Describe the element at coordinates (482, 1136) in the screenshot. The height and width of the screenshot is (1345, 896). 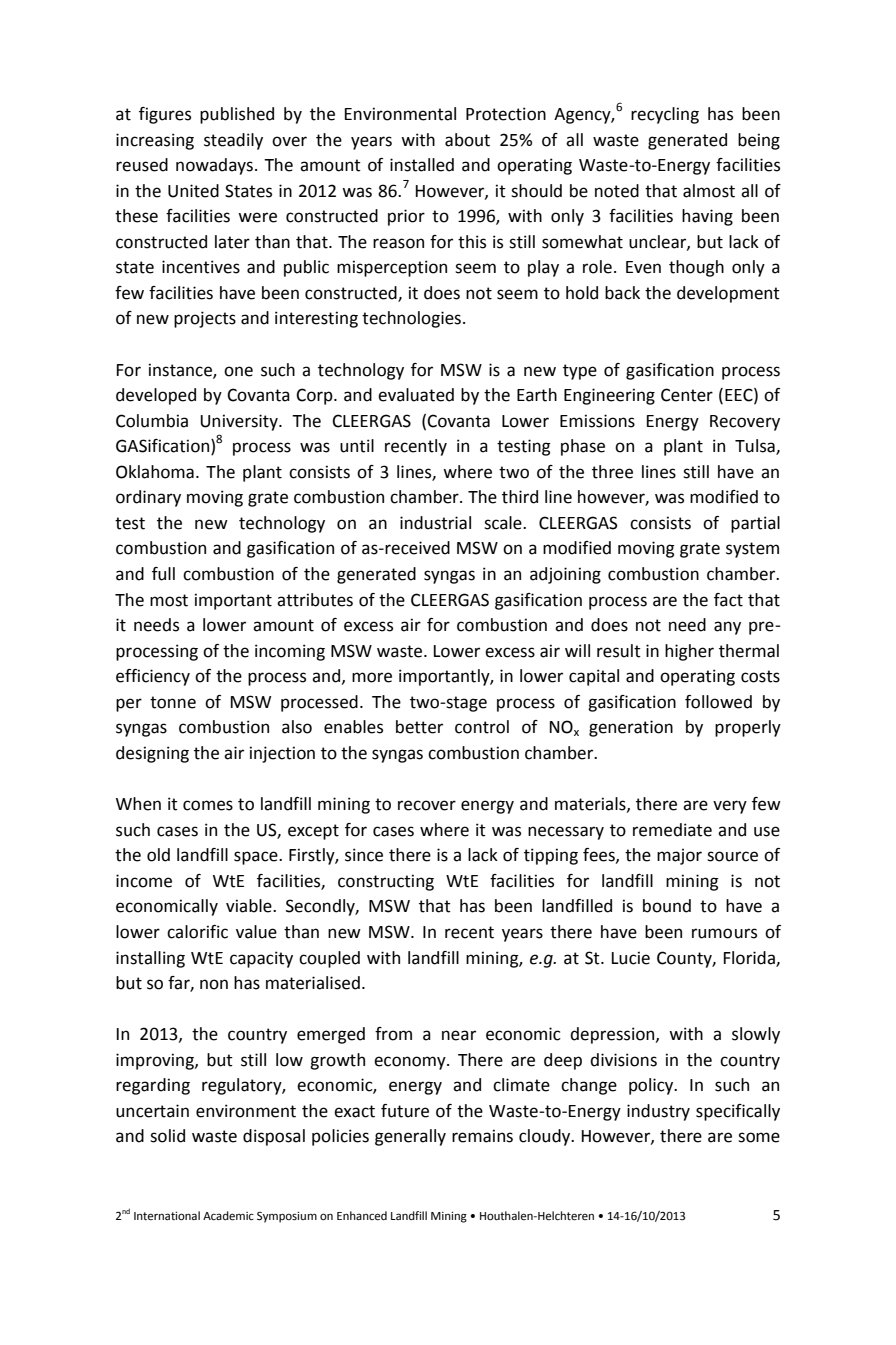
I see `remains` at that location.
